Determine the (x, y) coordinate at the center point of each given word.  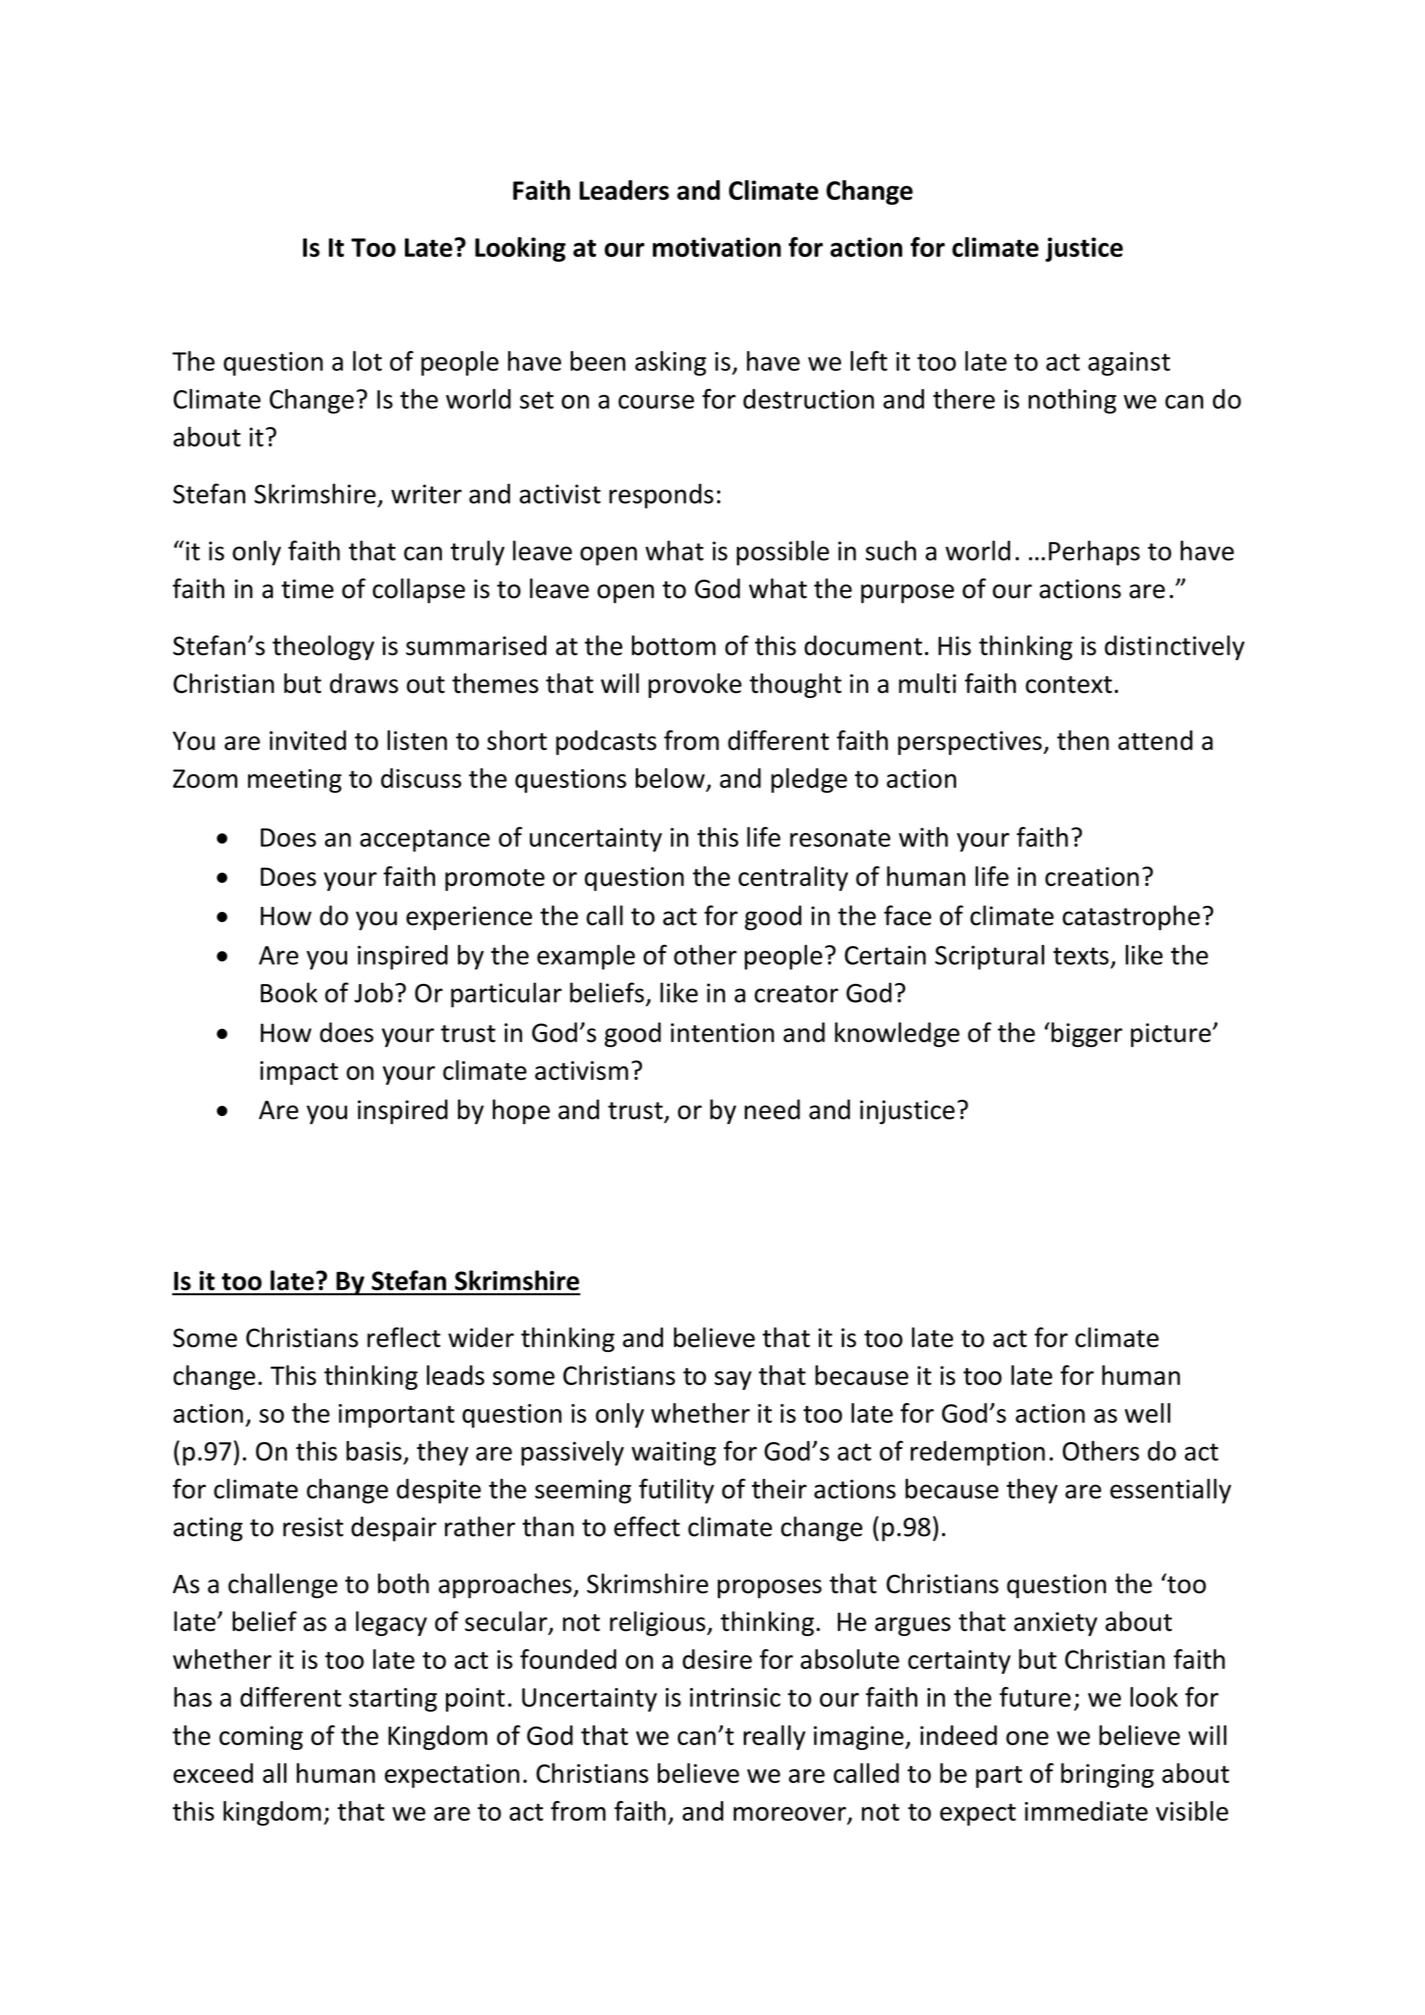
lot (367, 361)
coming (261, 1738)
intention (722, 1033)
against (1129, 364)
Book (289, 992)
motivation (717, 247)
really (774, 1737)
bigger (1086, 1034)
